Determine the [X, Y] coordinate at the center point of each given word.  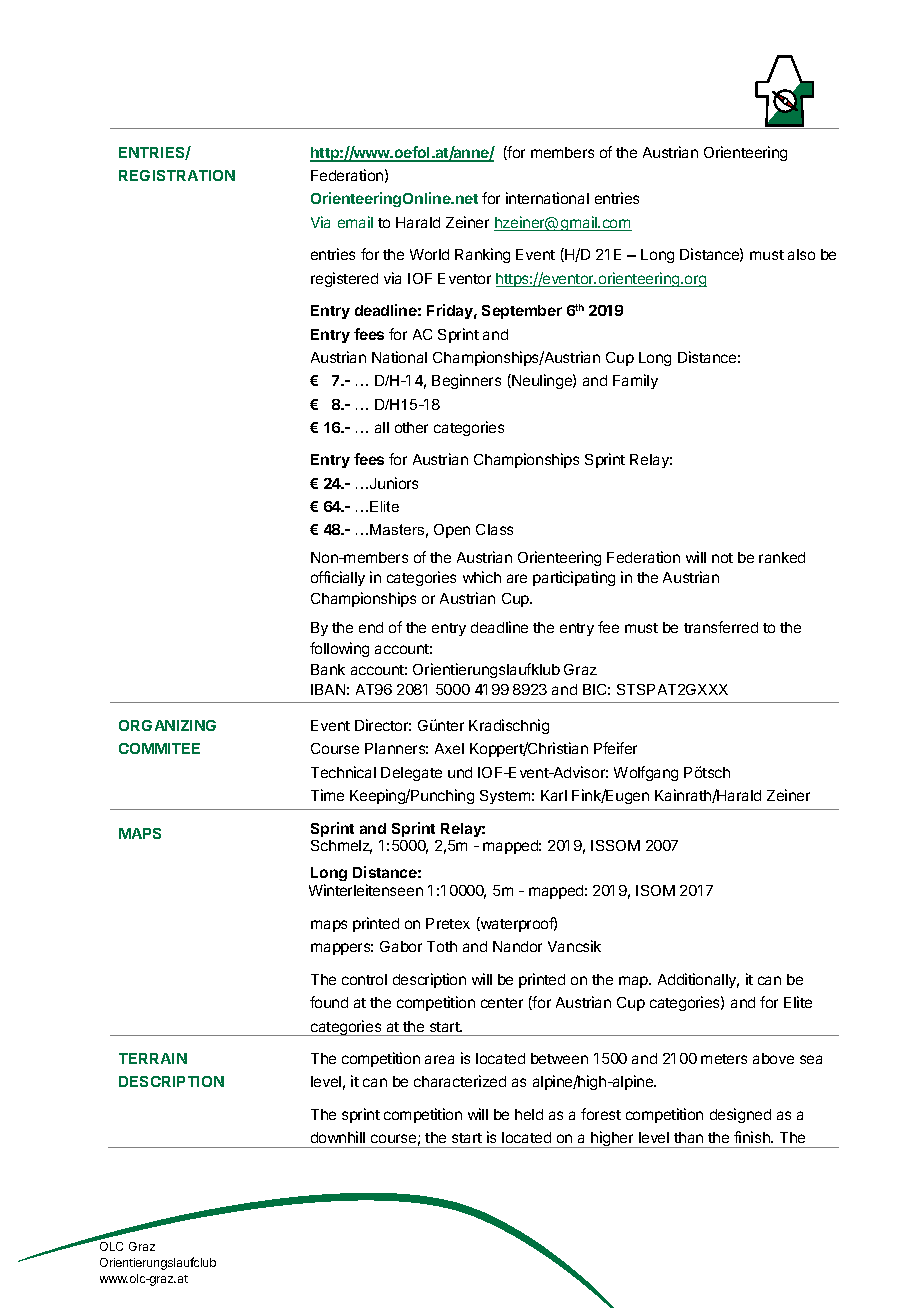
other [411, 427]
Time [327, 795]
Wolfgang [646, 773]
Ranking [482, 255]
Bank [328, 669]
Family [635, 381]
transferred [721, 627]
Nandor [517, 946]
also [801, 254]
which [482, 577]
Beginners [466, 381]
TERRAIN [153, 1058]
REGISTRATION [177, 175]
